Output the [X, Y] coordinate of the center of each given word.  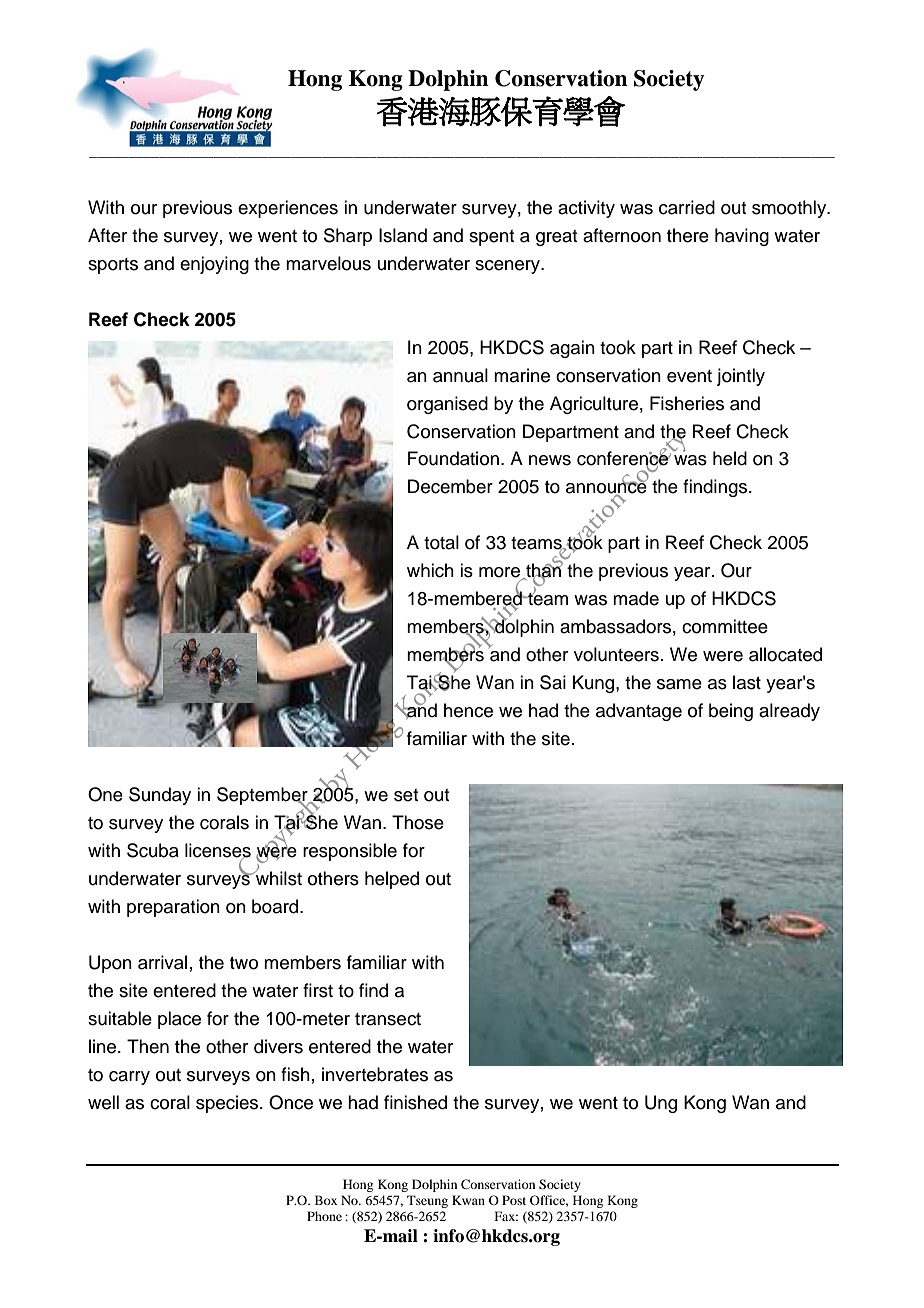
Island [403, 235]
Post [514, 1200]
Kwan [468, 1200]
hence [468, 710]
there [688, 235]
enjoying [214, 265]
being [731, 712]
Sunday [160, 796]
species [228, 1104]
